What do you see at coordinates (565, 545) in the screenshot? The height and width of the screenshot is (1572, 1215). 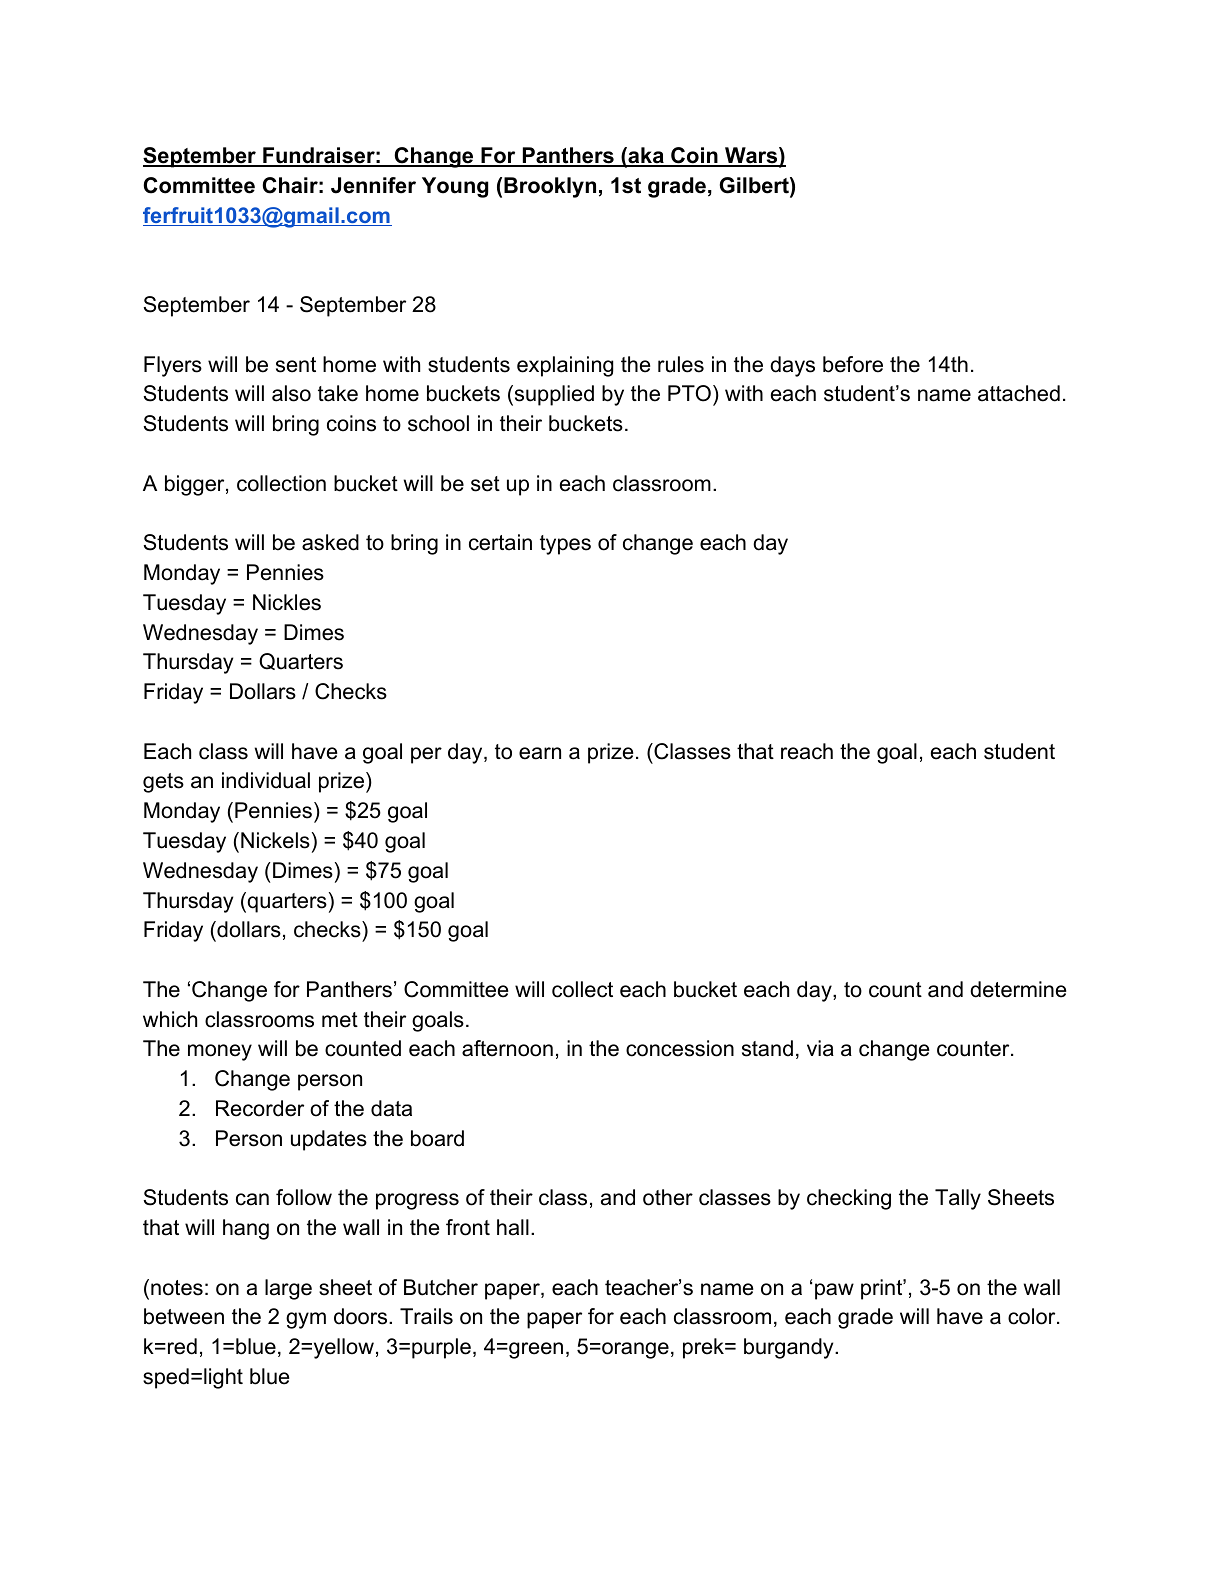 I see `types` at bounding box center [565, 545].
